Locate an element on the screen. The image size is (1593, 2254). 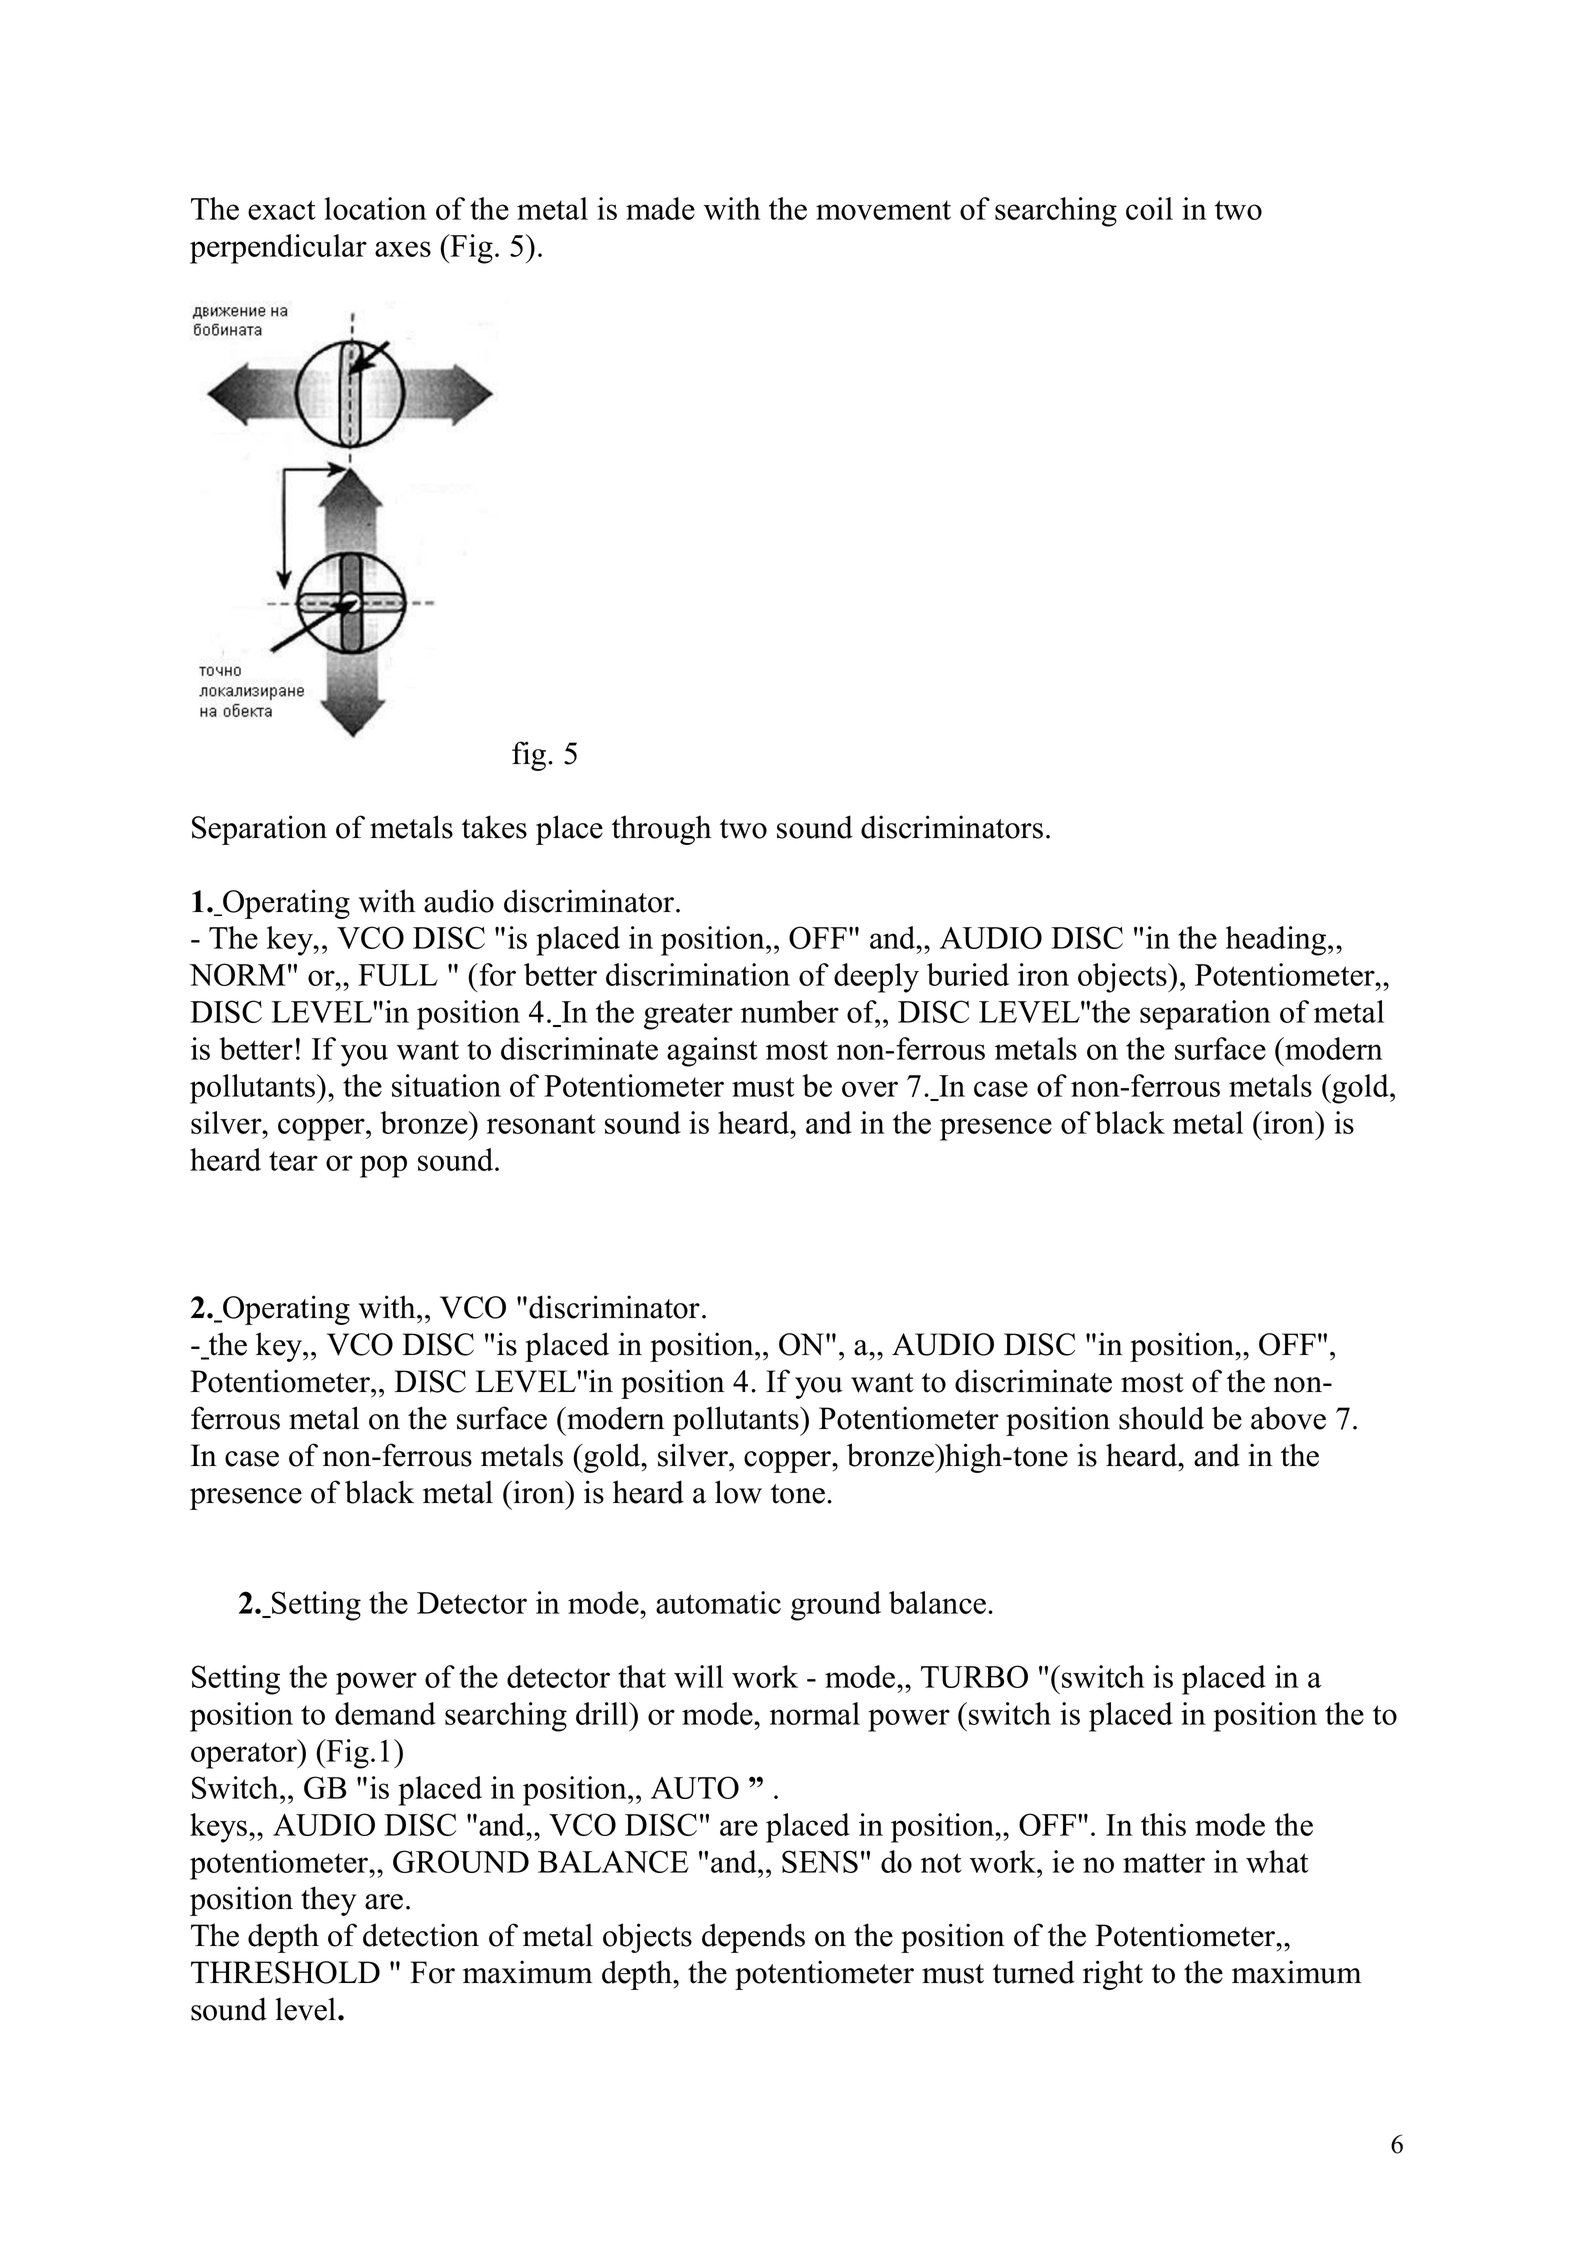
through is located at coordinates (661, 830).
